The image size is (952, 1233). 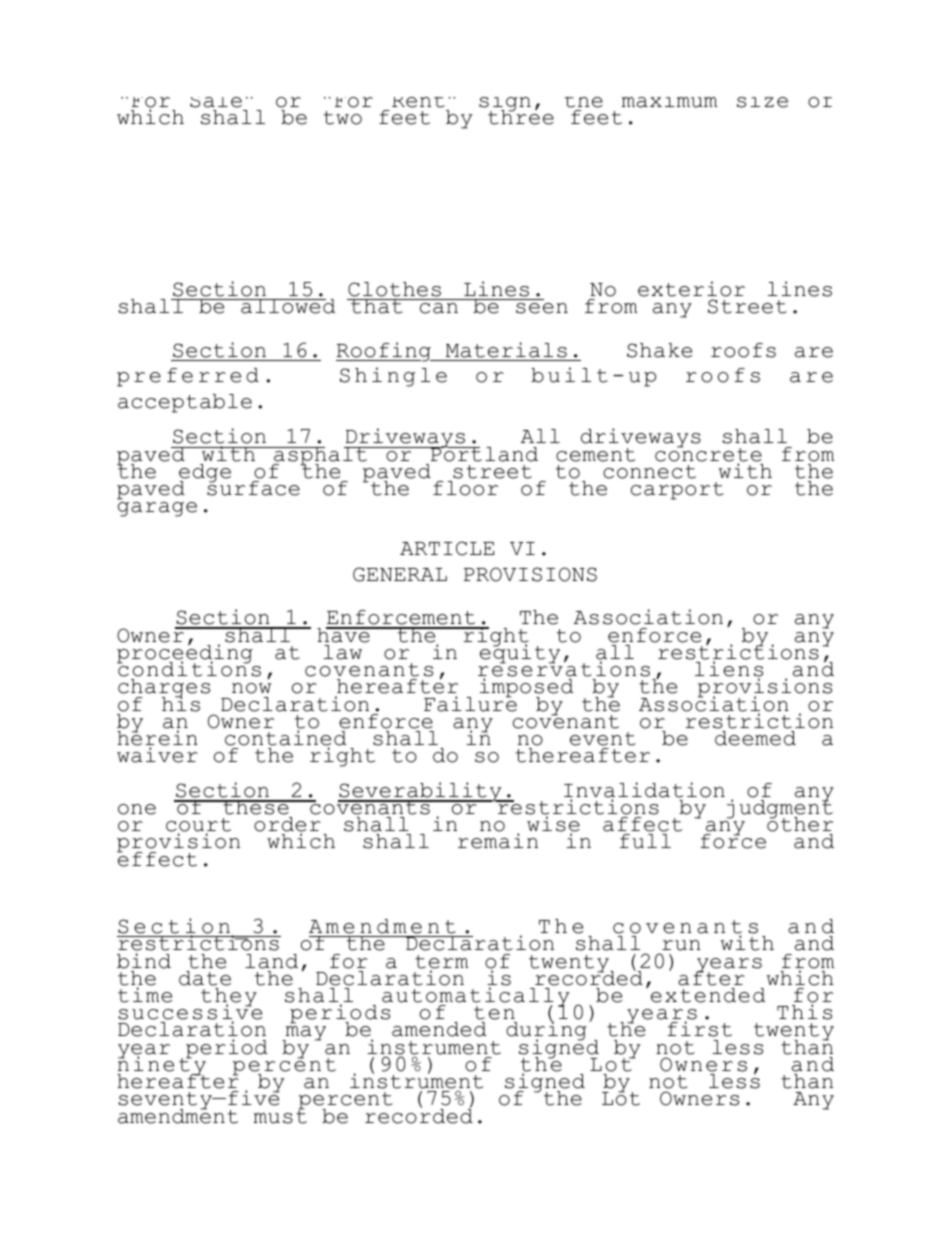 What do you see at coordinates (521, 116) in the screenshot?
I see `three` at bounding box center [521, 116].
